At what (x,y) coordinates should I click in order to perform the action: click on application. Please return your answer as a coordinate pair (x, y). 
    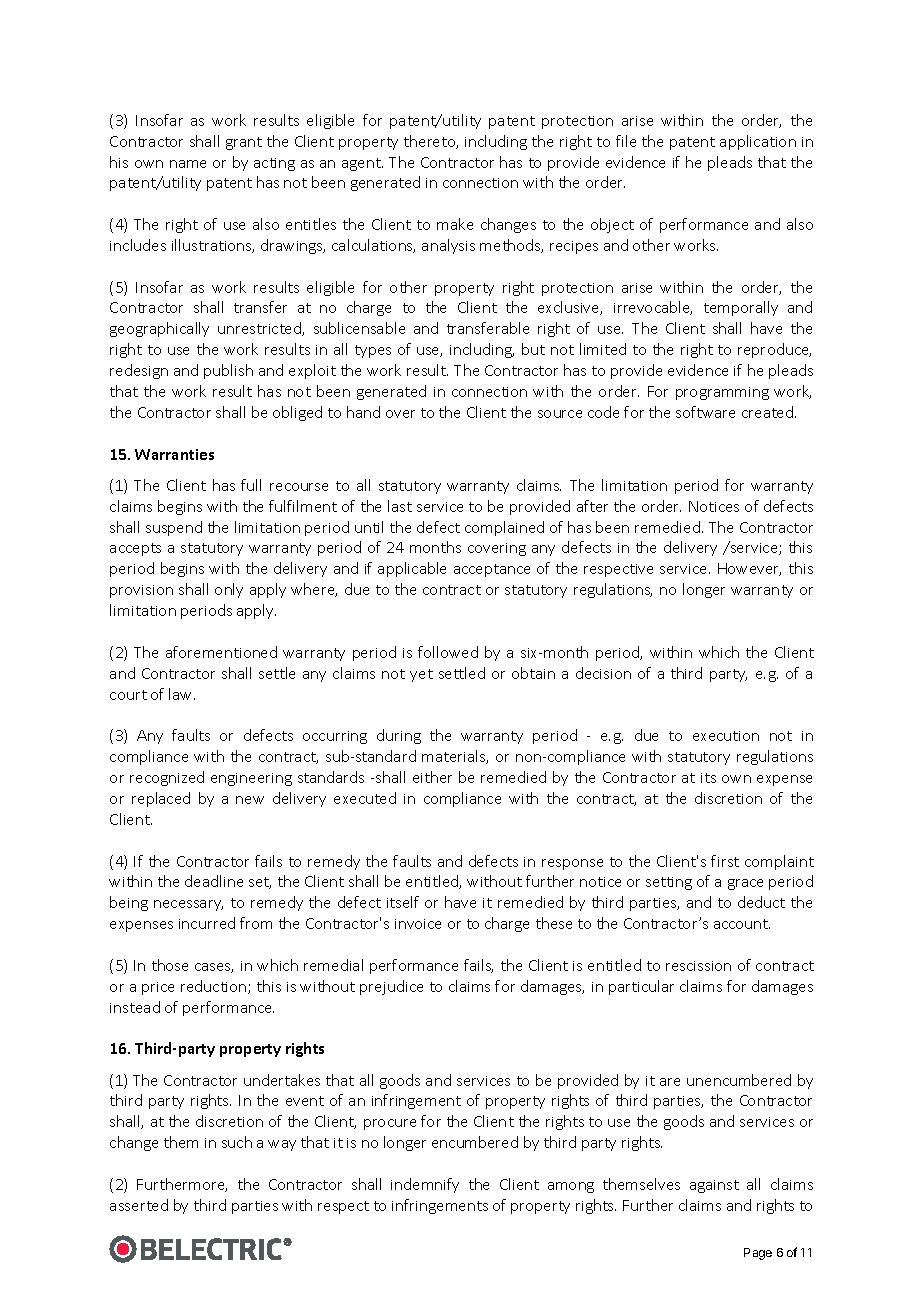
    Looking at the image, I should click on (758, 142).
